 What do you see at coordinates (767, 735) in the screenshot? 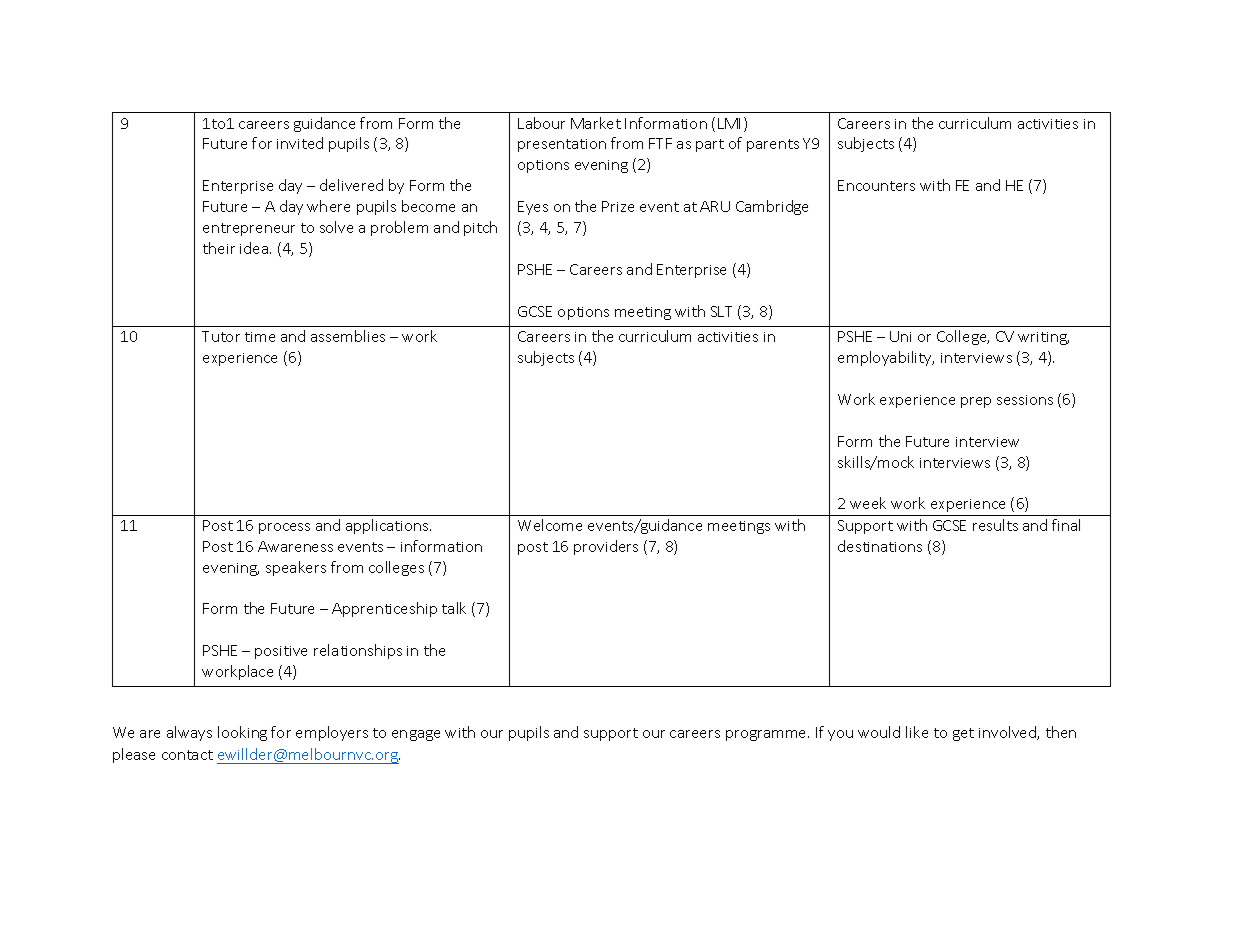
I see `programme` at bounding box center [767, 735].
